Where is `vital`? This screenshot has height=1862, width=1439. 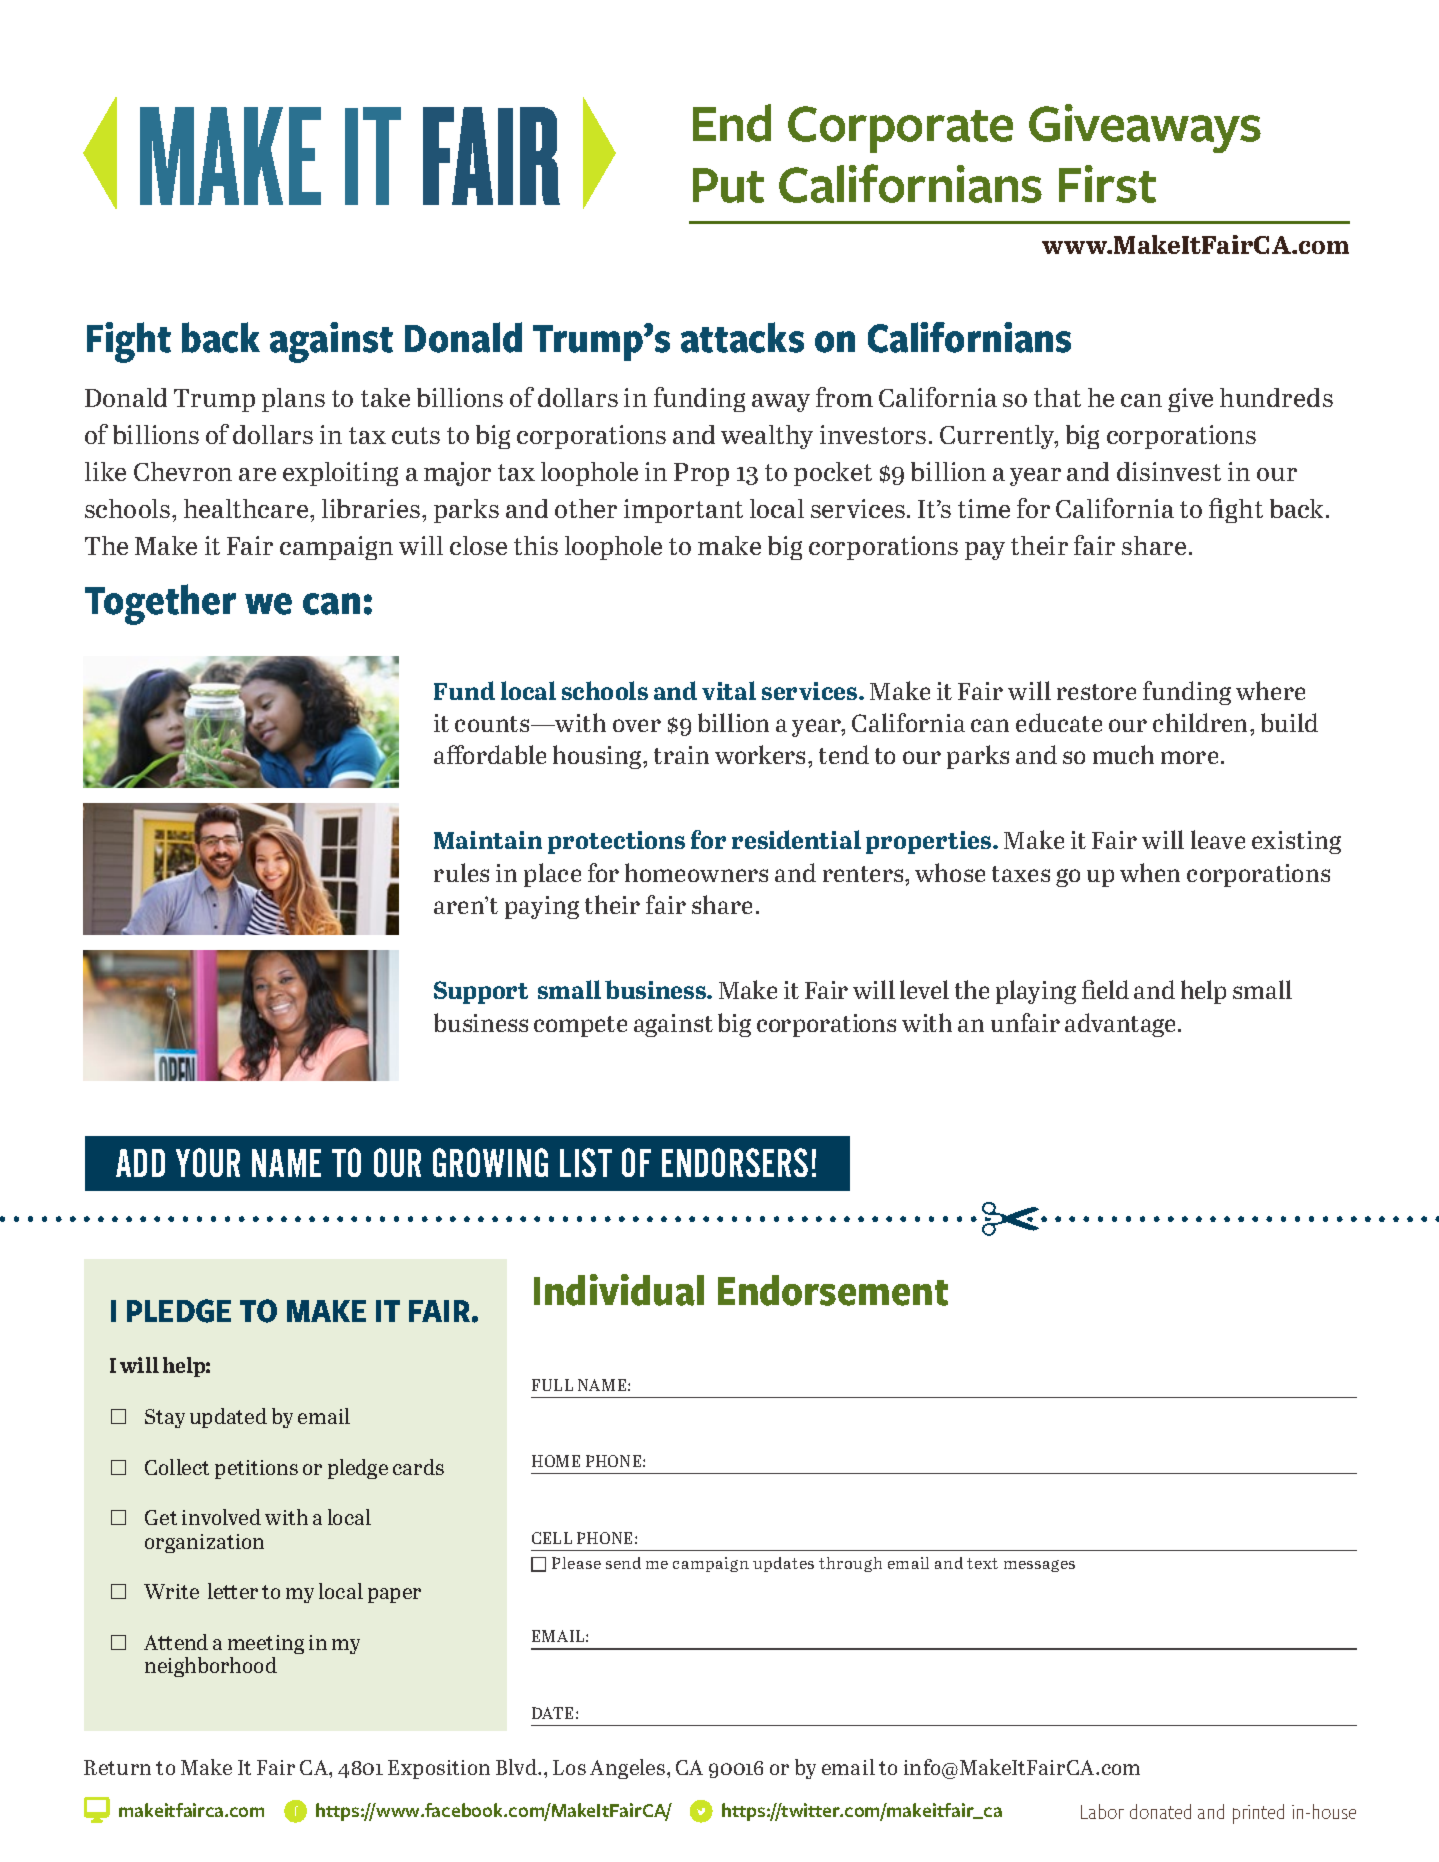 vital is located at coordinates (729, 690).
